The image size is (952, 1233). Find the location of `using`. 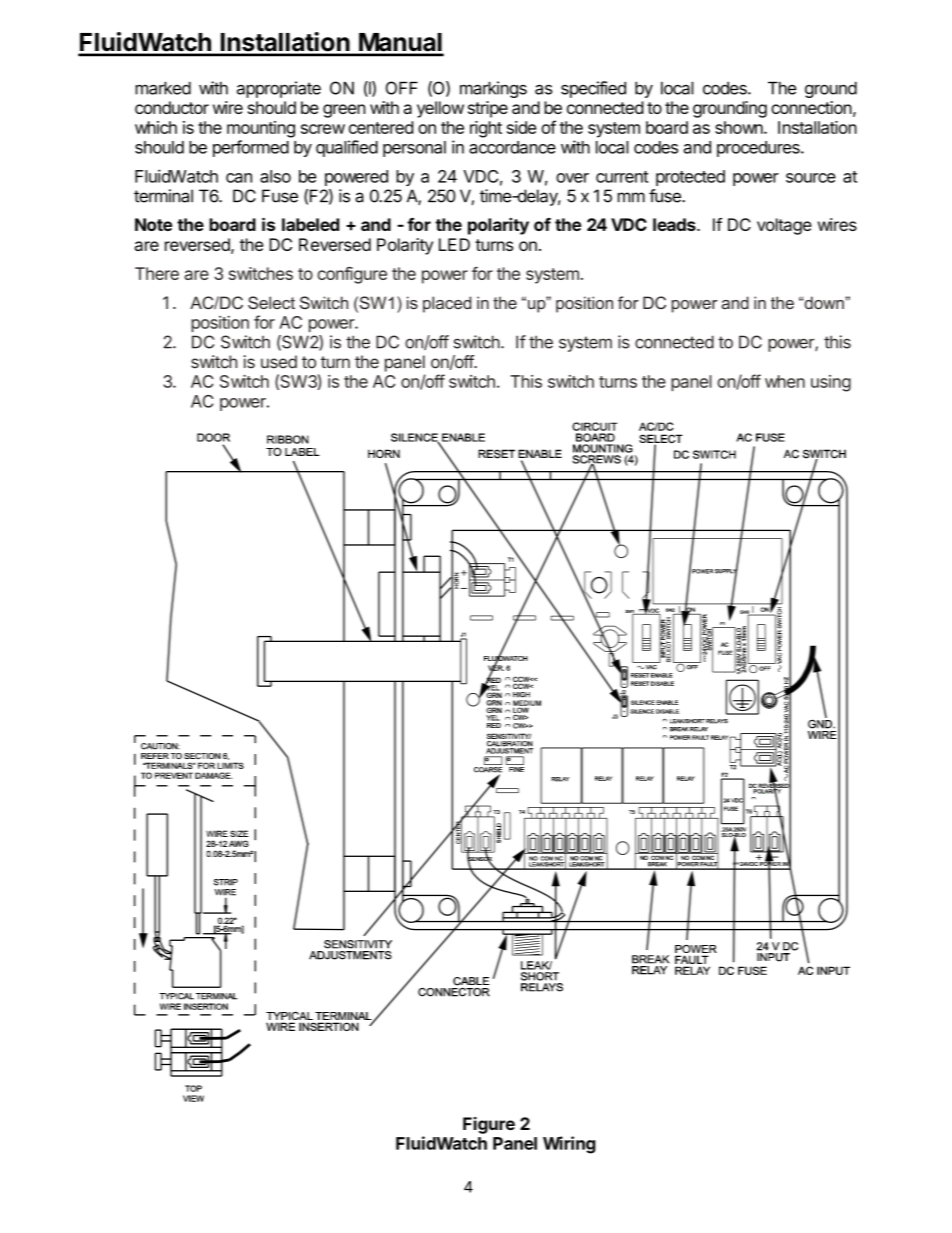

using is located at coordinates (831, 383).
